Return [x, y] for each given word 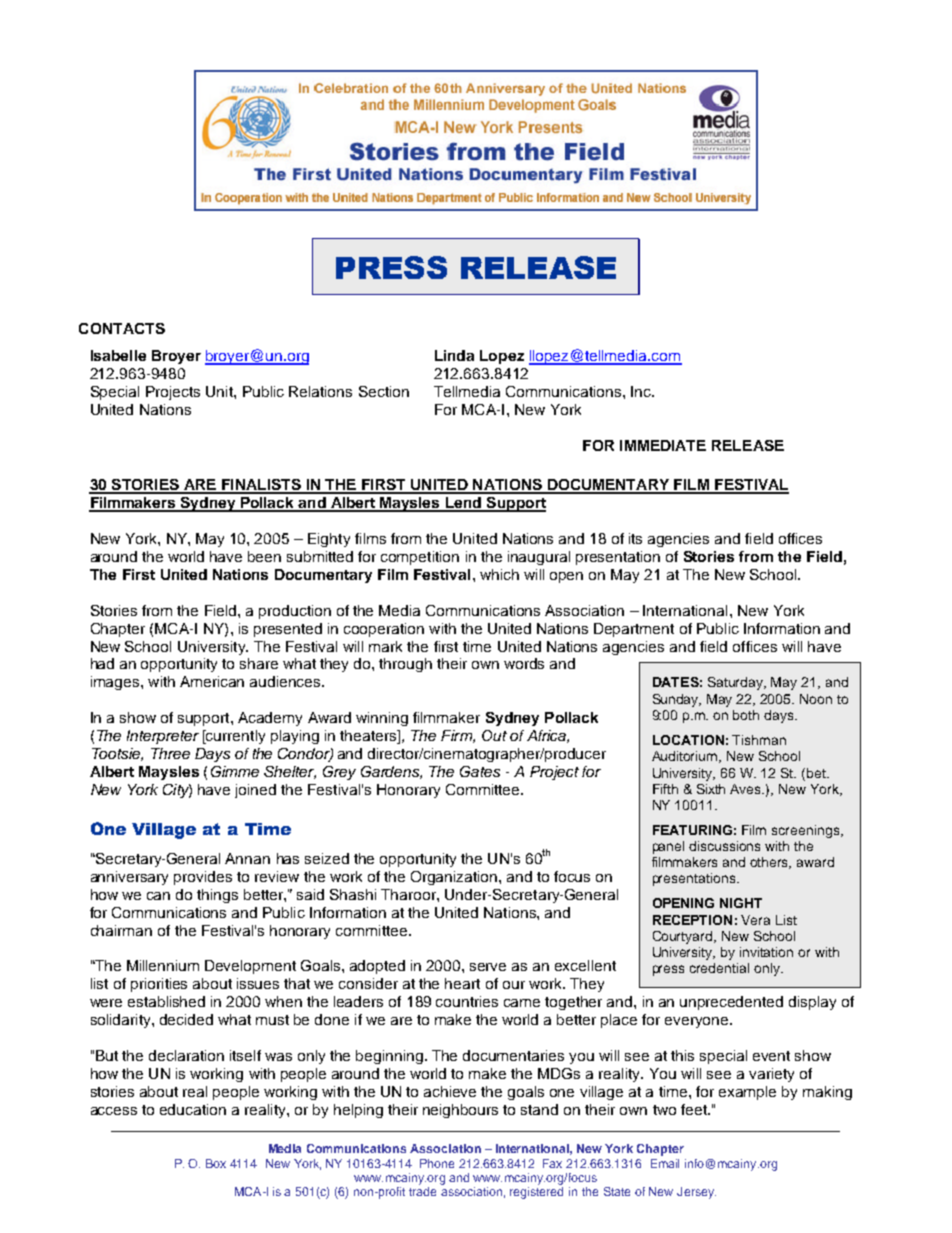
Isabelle [118, 355]
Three [170, 753]
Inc [642, 391]
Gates [480, 771]
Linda [454, 355]
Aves [747, 789]
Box [216, 1163]
